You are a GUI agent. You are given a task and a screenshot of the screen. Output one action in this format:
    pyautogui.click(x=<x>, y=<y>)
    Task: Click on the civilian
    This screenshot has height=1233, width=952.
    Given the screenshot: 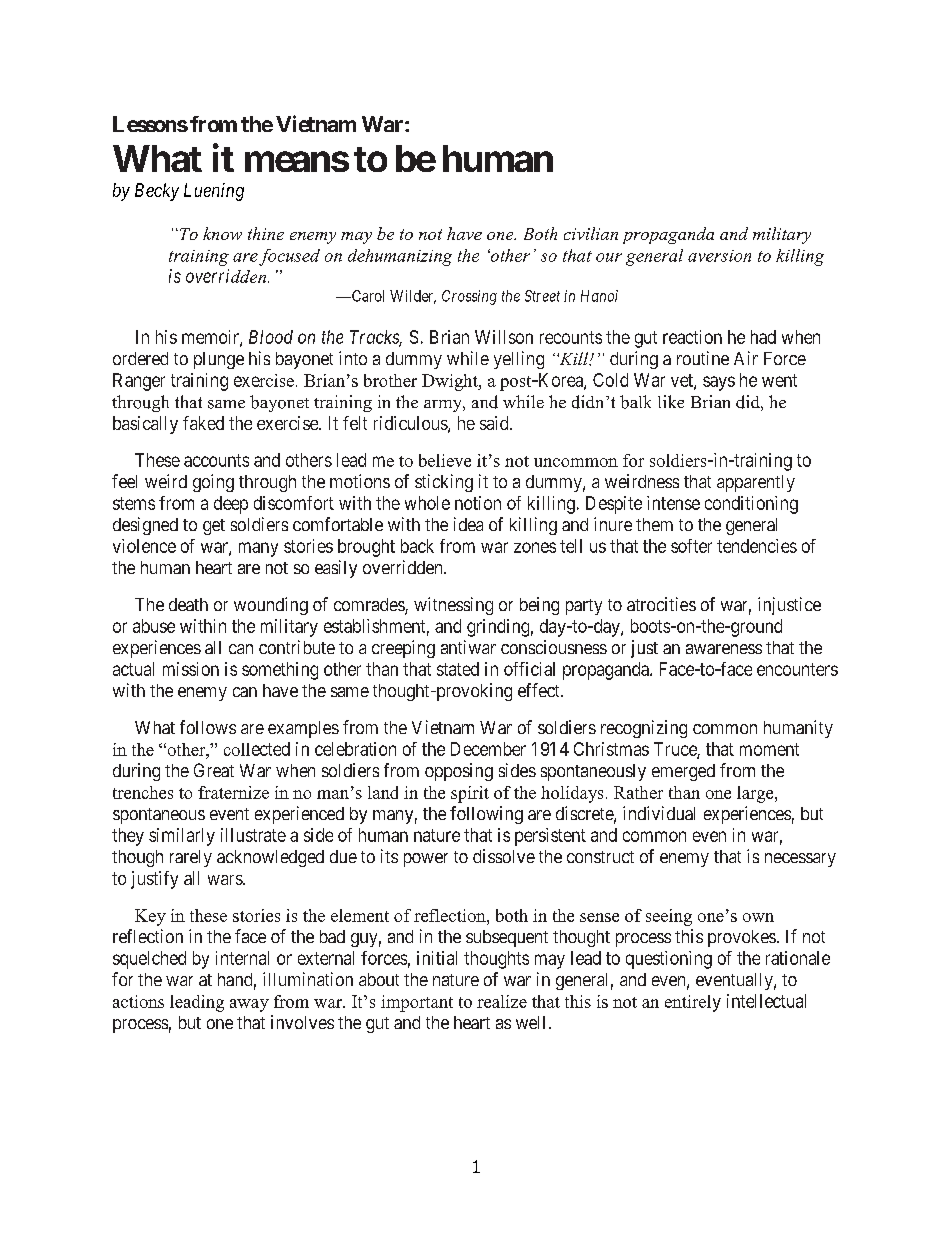 What is the action you would take?
    pyautogui.click(x=591, y=233)
